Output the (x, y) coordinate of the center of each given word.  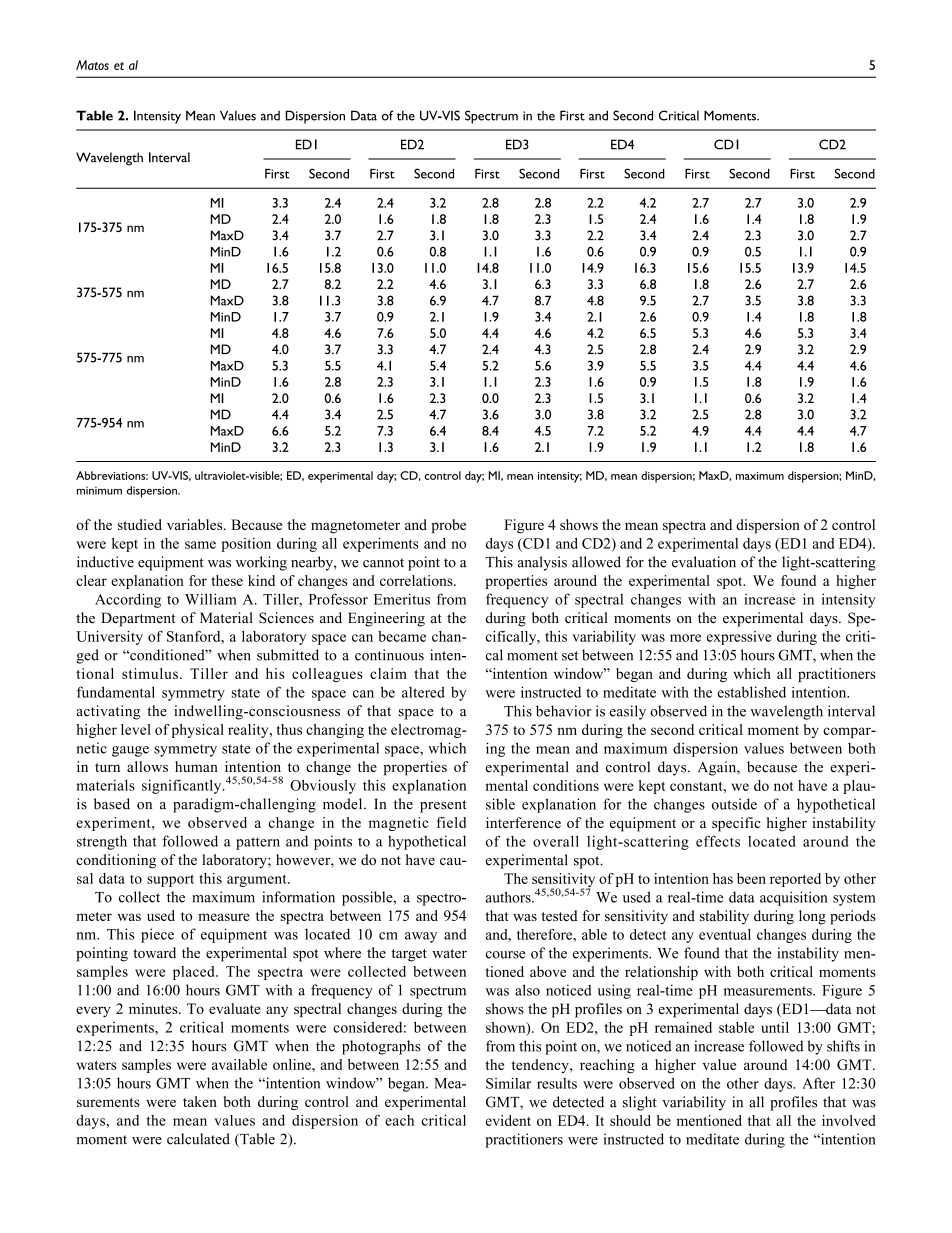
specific (736, 824)
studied (140, 524)
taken (200, 1101)
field (451, 822)
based (112, 804)
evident (508, 1120)
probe (448, 526)
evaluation (704, 562)
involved (849, 1120)
